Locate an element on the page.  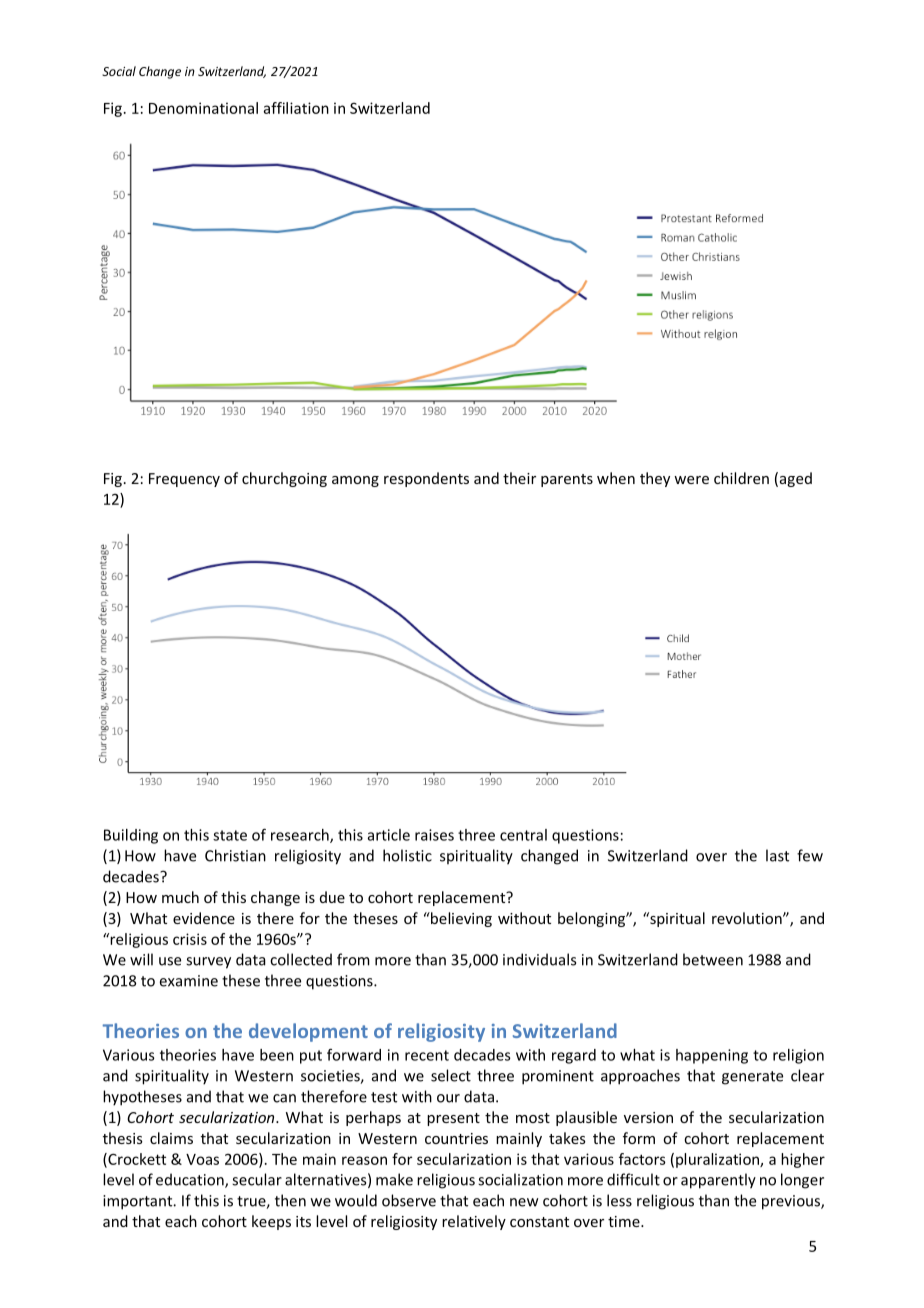
were is located at coordinates (691, 480).
